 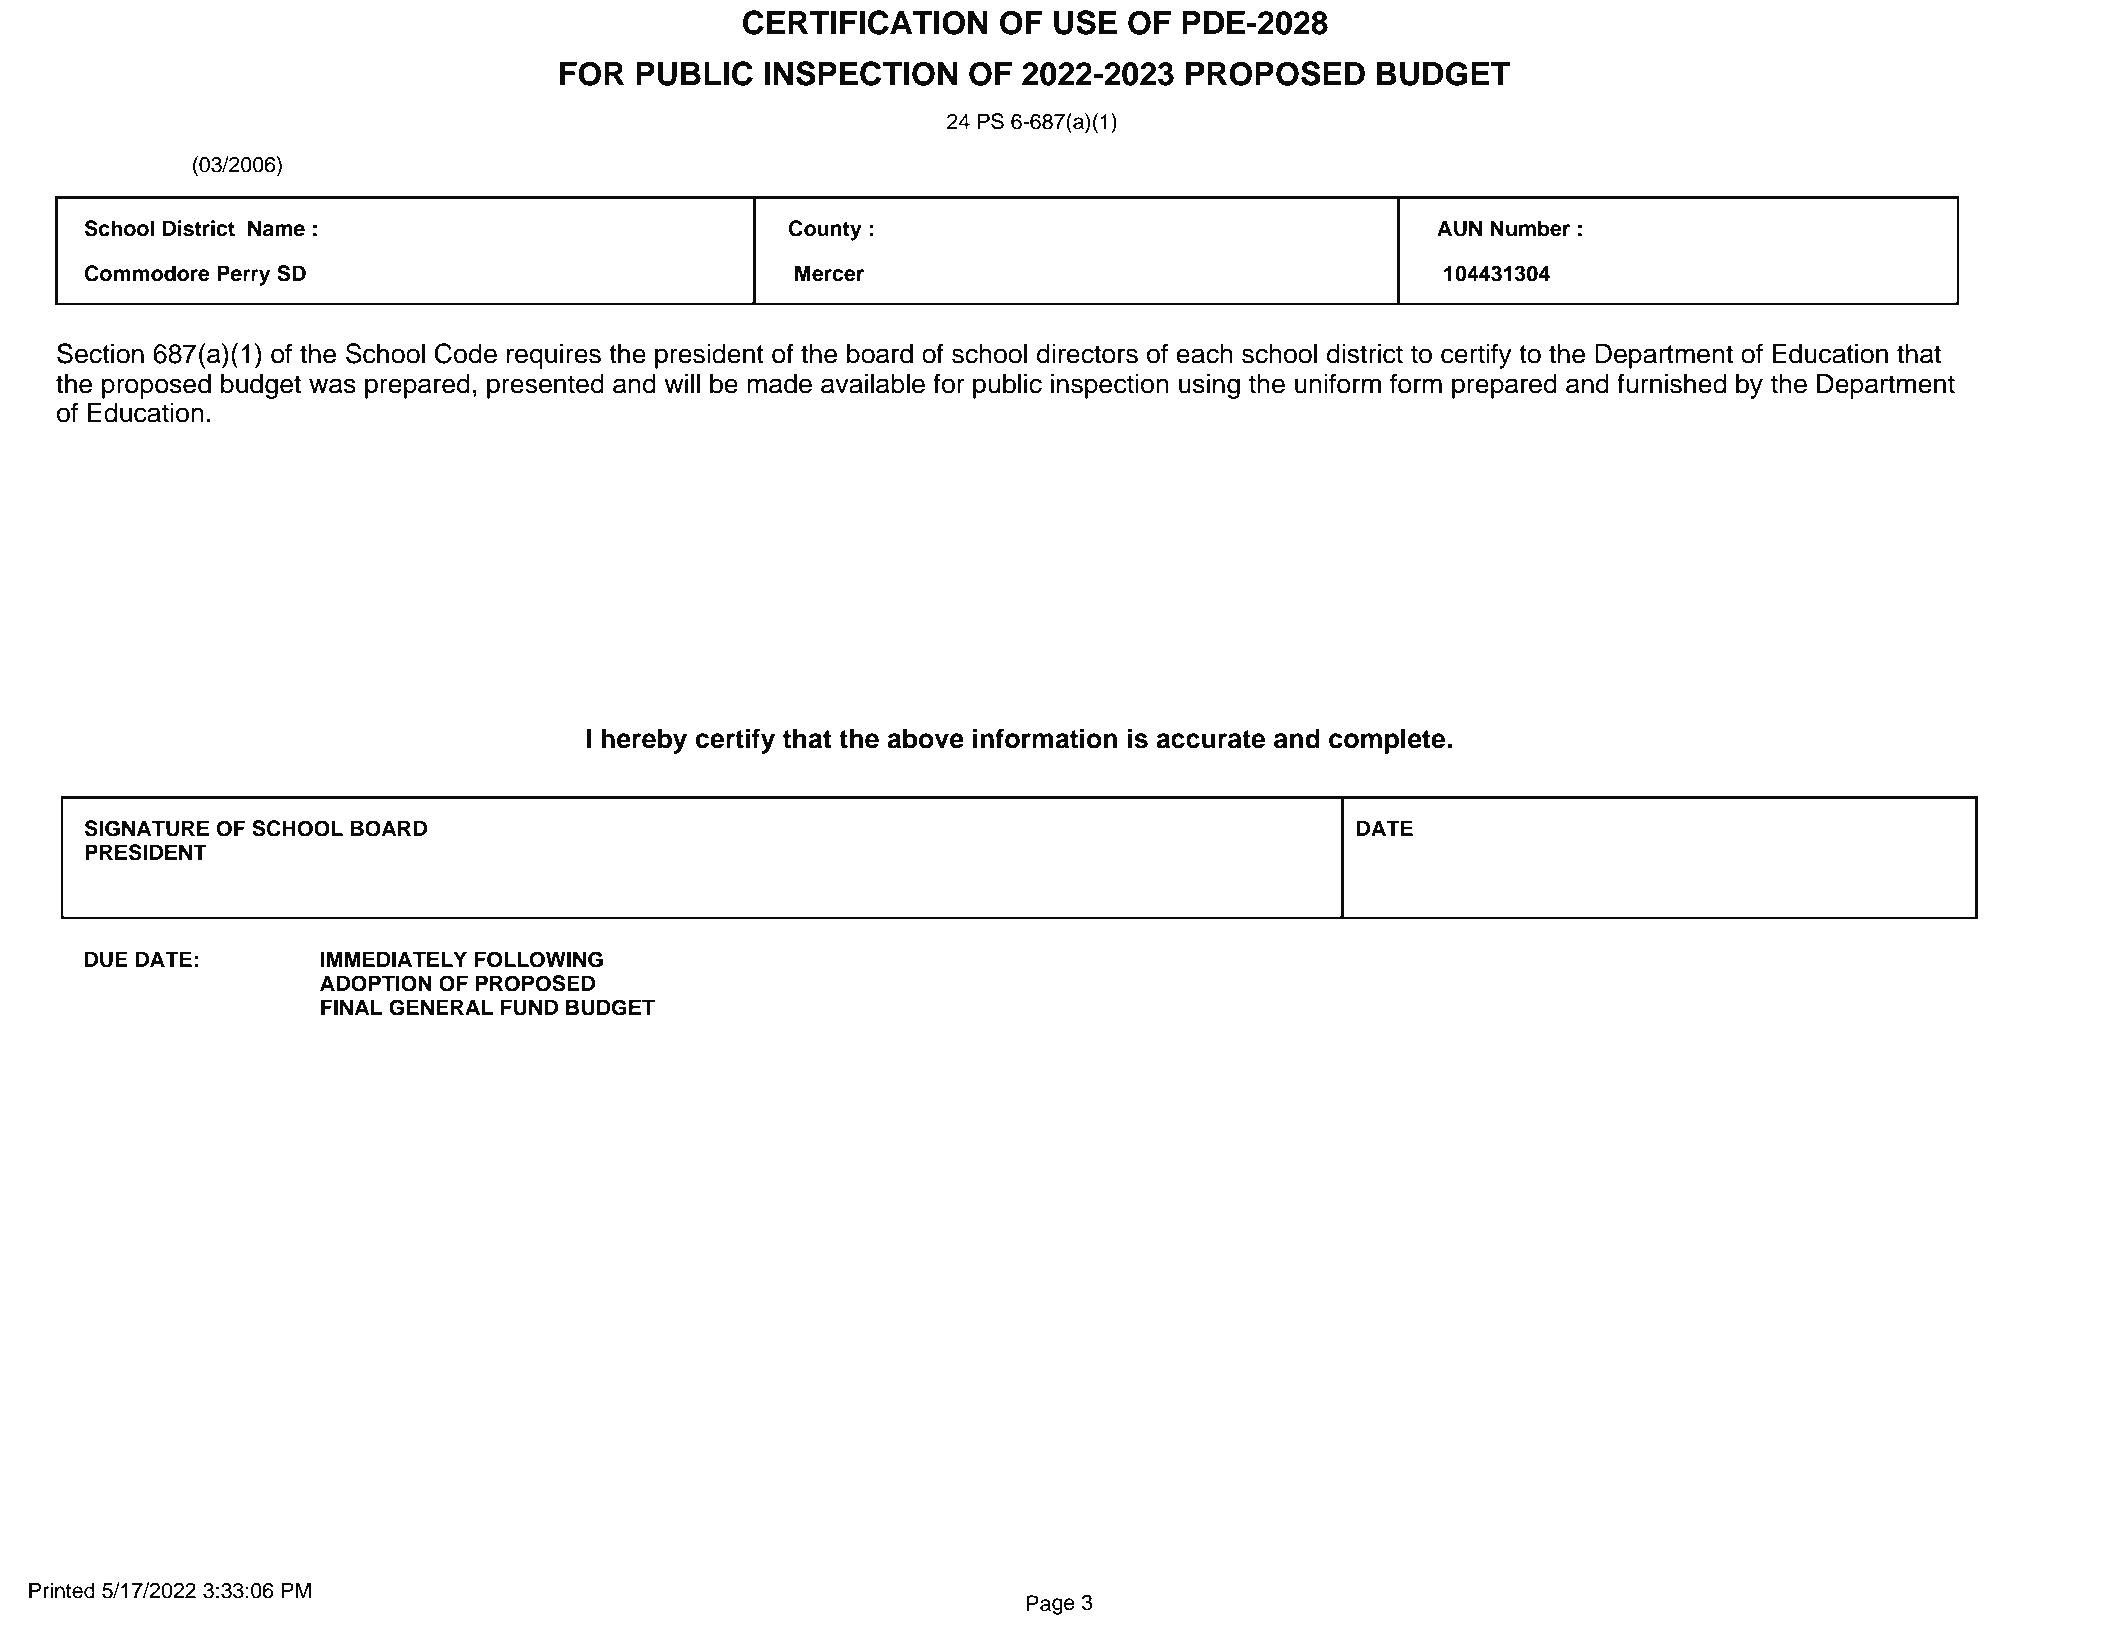 What do you see at coordinates (925, 738) in the image?
I see `above` at bounding box center [925, 738].
